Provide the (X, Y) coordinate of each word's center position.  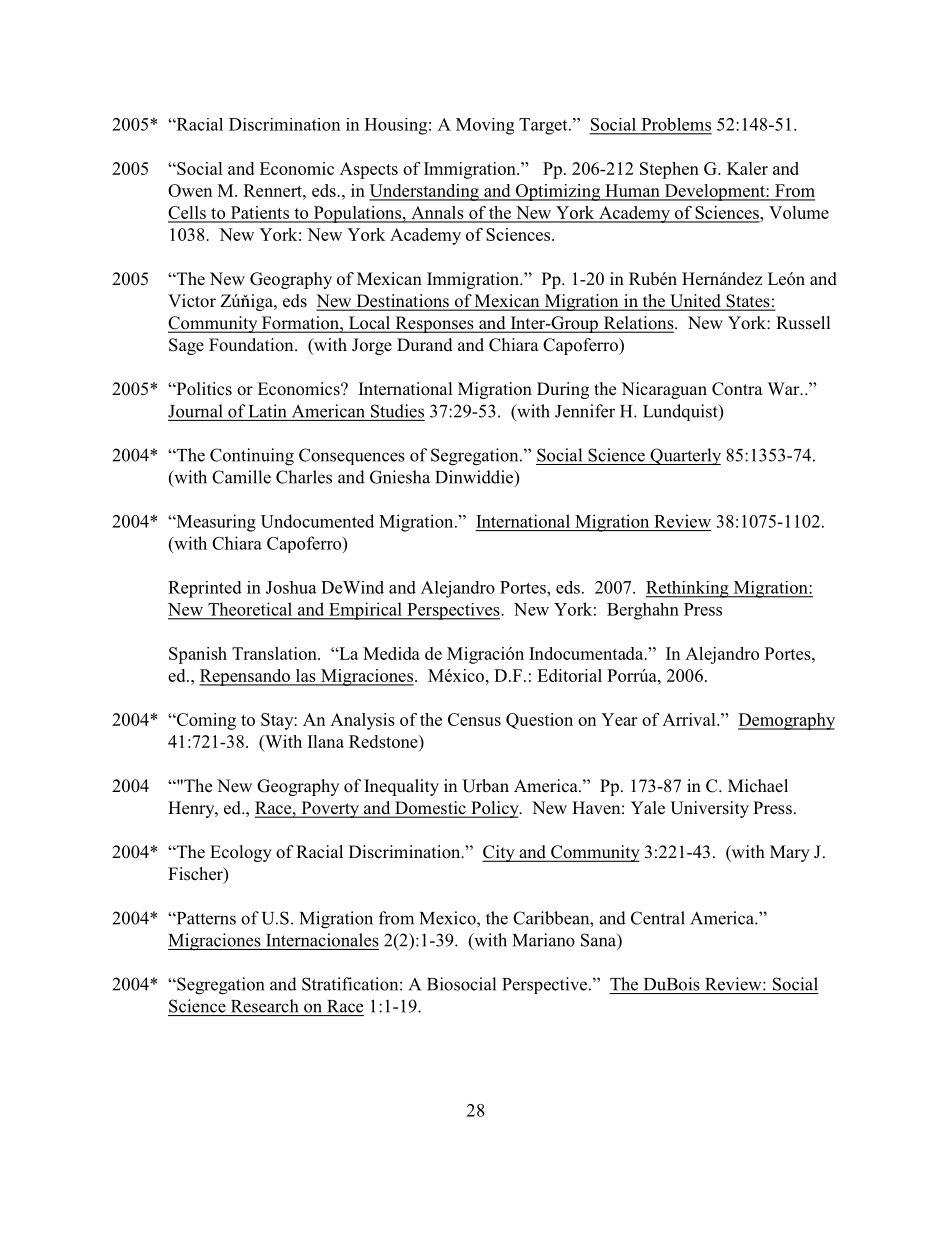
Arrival (690, 719)
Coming (205, 721)
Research (264, 1006)
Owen (190, 190)
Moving (485, 126)
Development (714, 192)
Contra (737, 389)
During (563, 390)
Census (474, 719)
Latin (268, 411)
